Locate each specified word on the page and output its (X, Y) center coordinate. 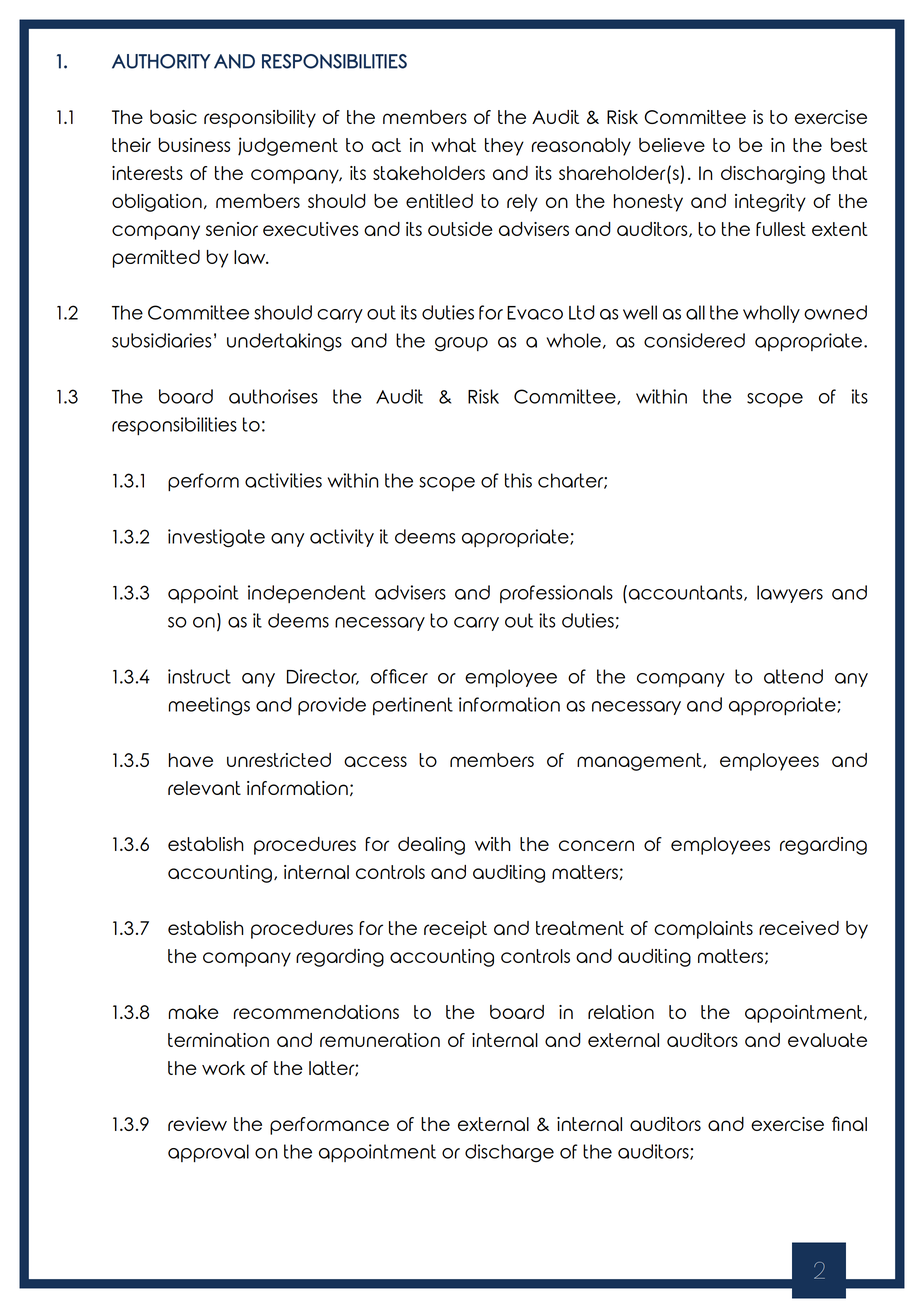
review (197, 1124)
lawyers (790, 594)
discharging (773, 175)
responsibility (260, 119)
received (799, 928)
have (191, 760)
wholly (771, 314)
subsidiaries (161, 340)
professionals (556, 594)
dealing (431, 846)
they (504, 147)
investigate (216, 538)
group (461, 344)
